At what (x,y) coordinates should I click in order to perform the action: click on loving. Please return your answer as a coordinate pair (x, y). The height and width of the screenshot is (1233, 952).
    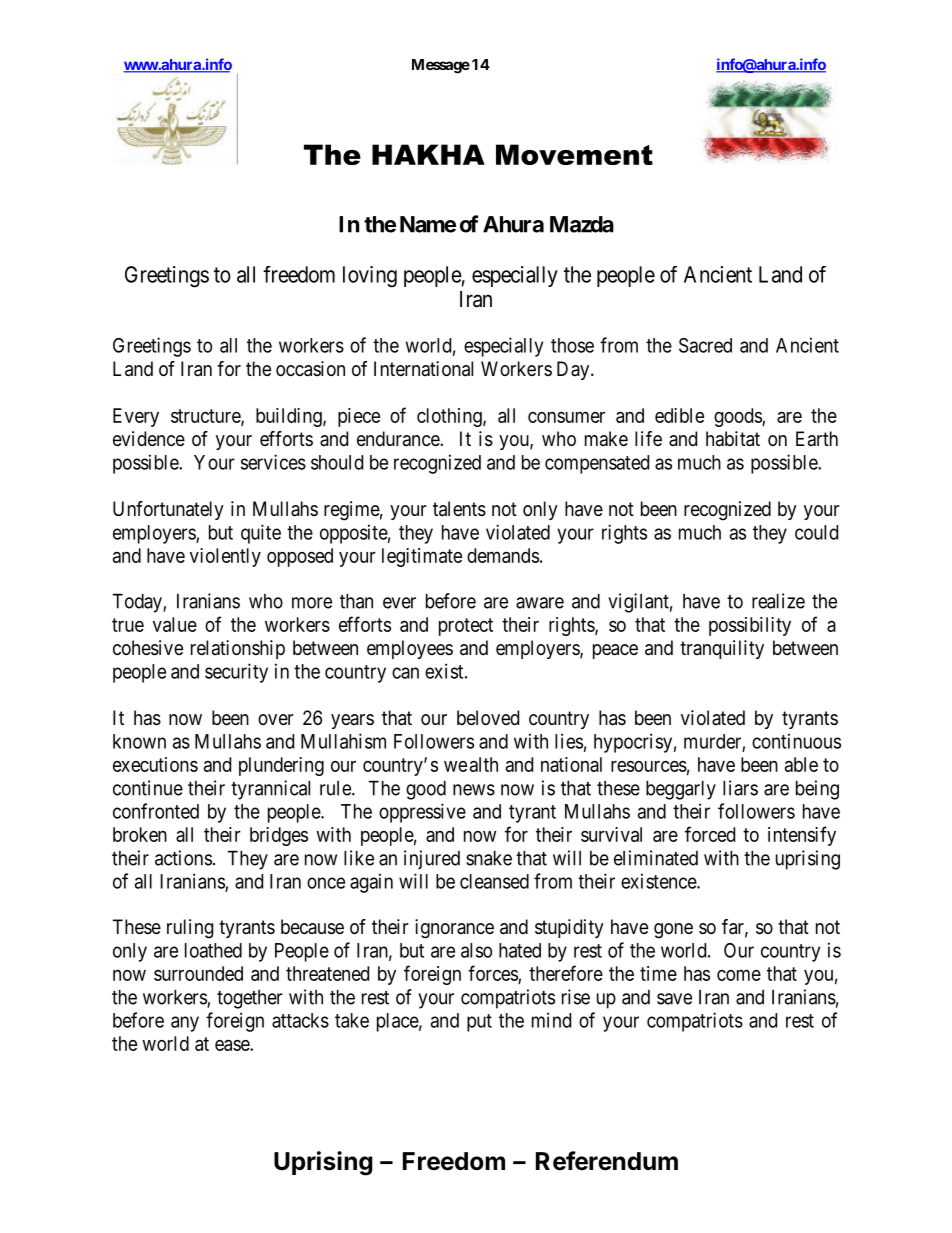
    Looking at the image, I should click on (370, 277).
